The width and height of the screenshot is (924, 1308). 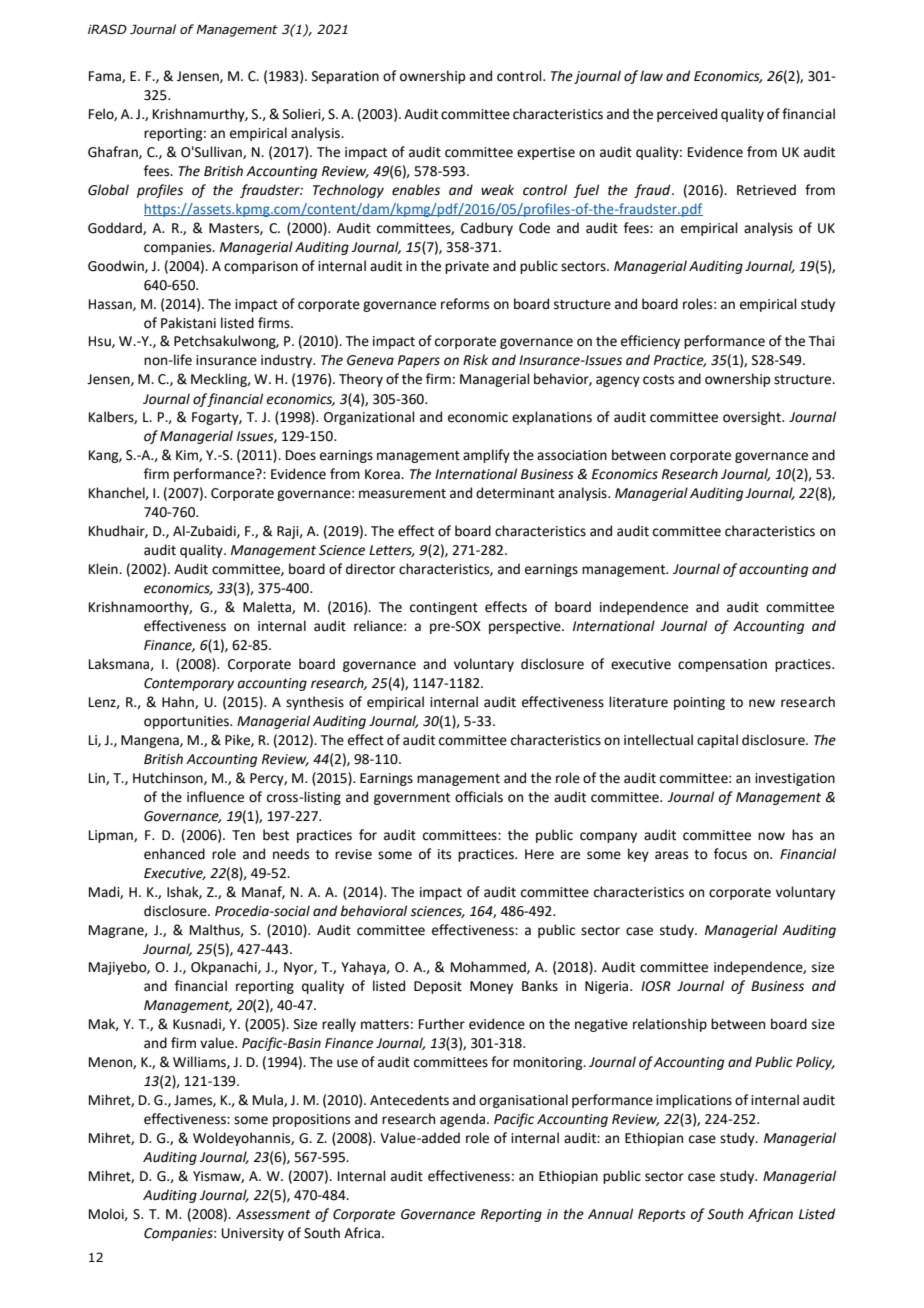 What do you see at coordinates (730, 854) in the screenshot?
I see `focus` at bounding box center [730, 854].
